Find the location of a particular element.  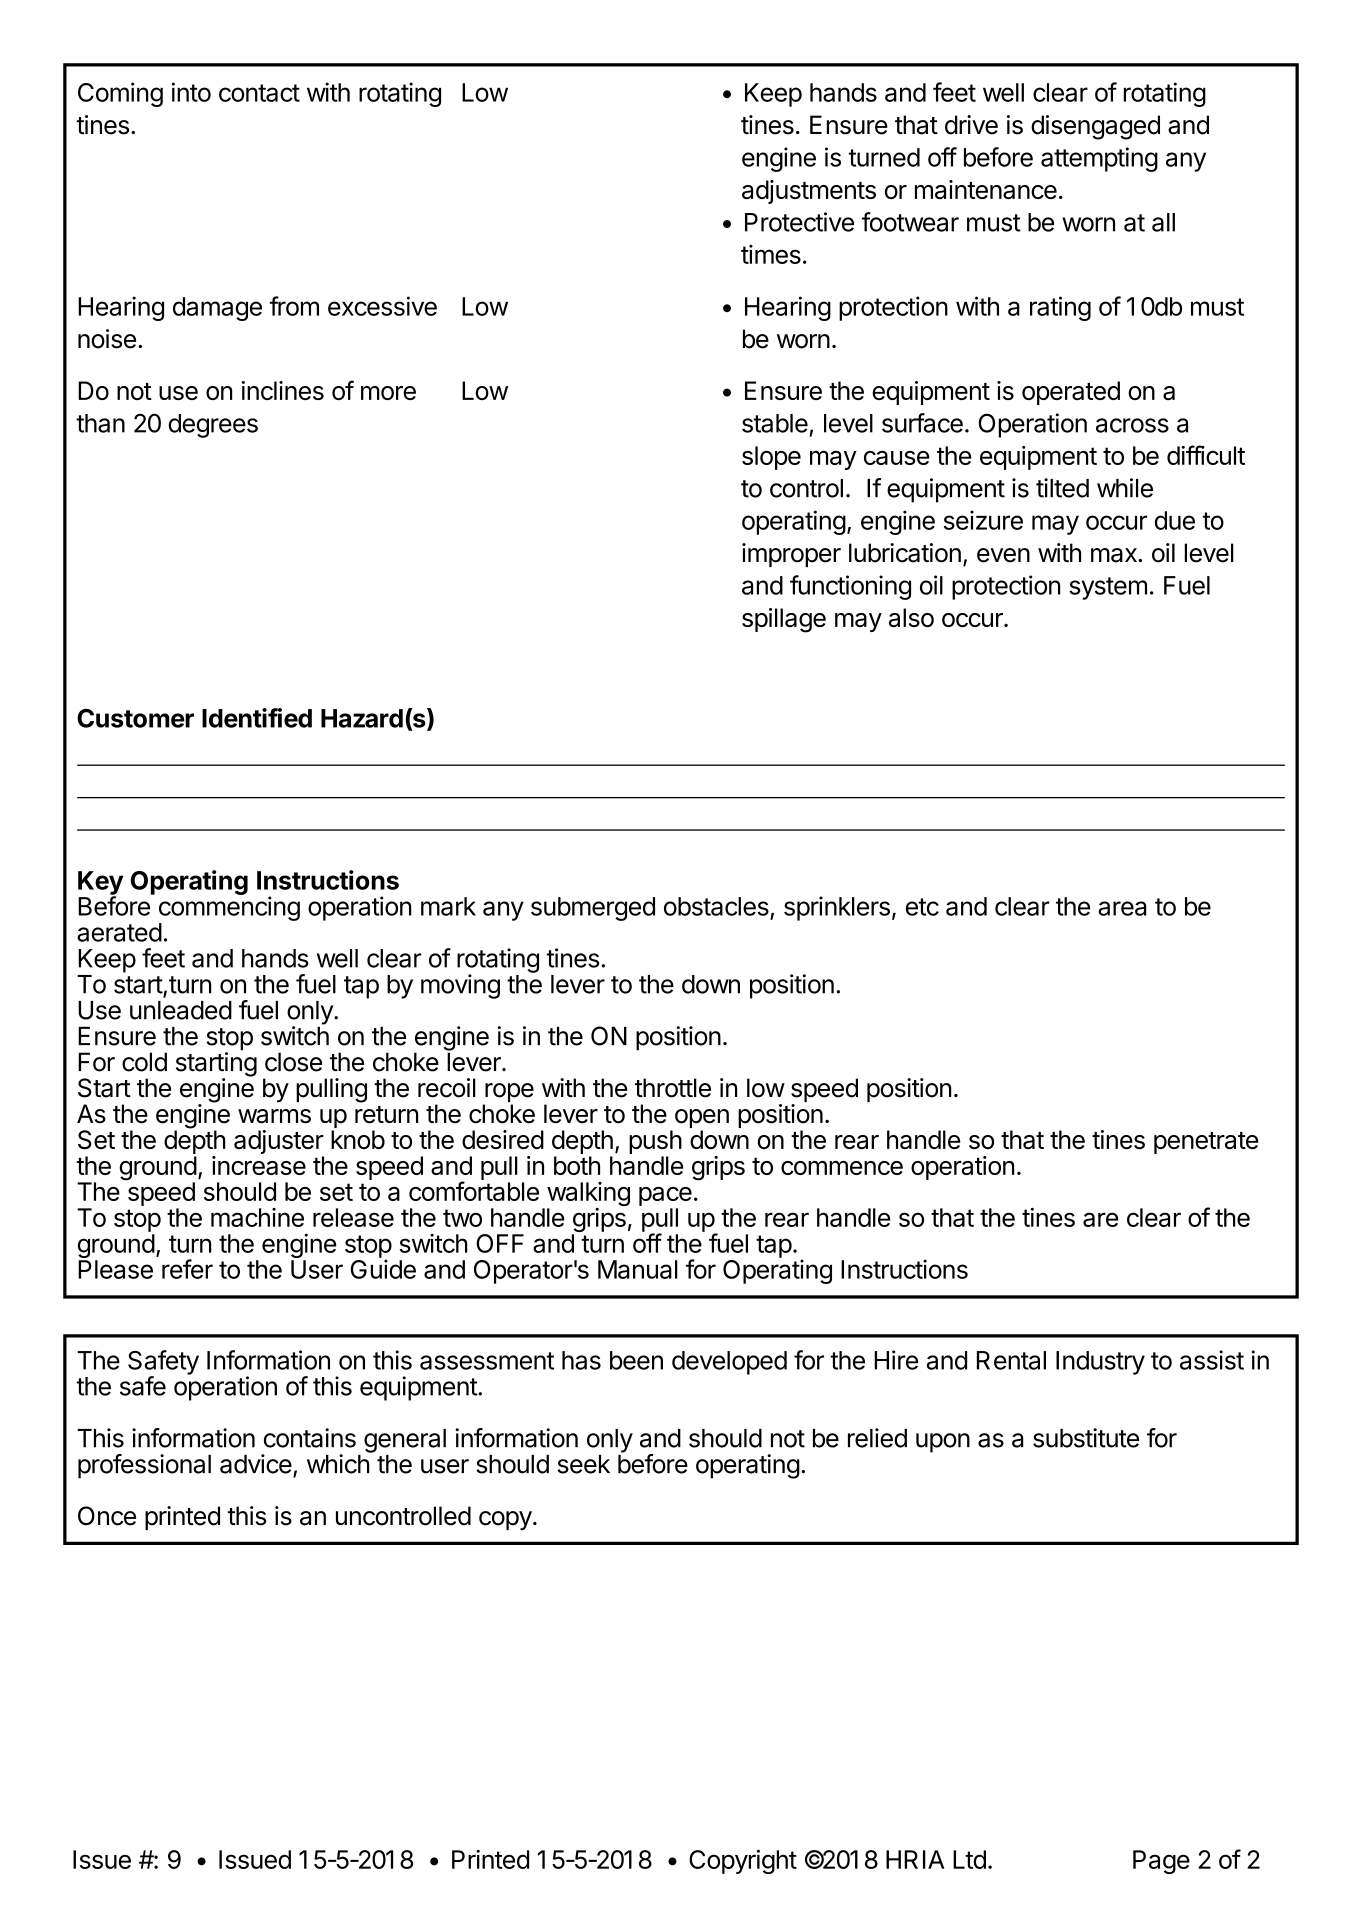

system is located at coordinates (1108, 588).
